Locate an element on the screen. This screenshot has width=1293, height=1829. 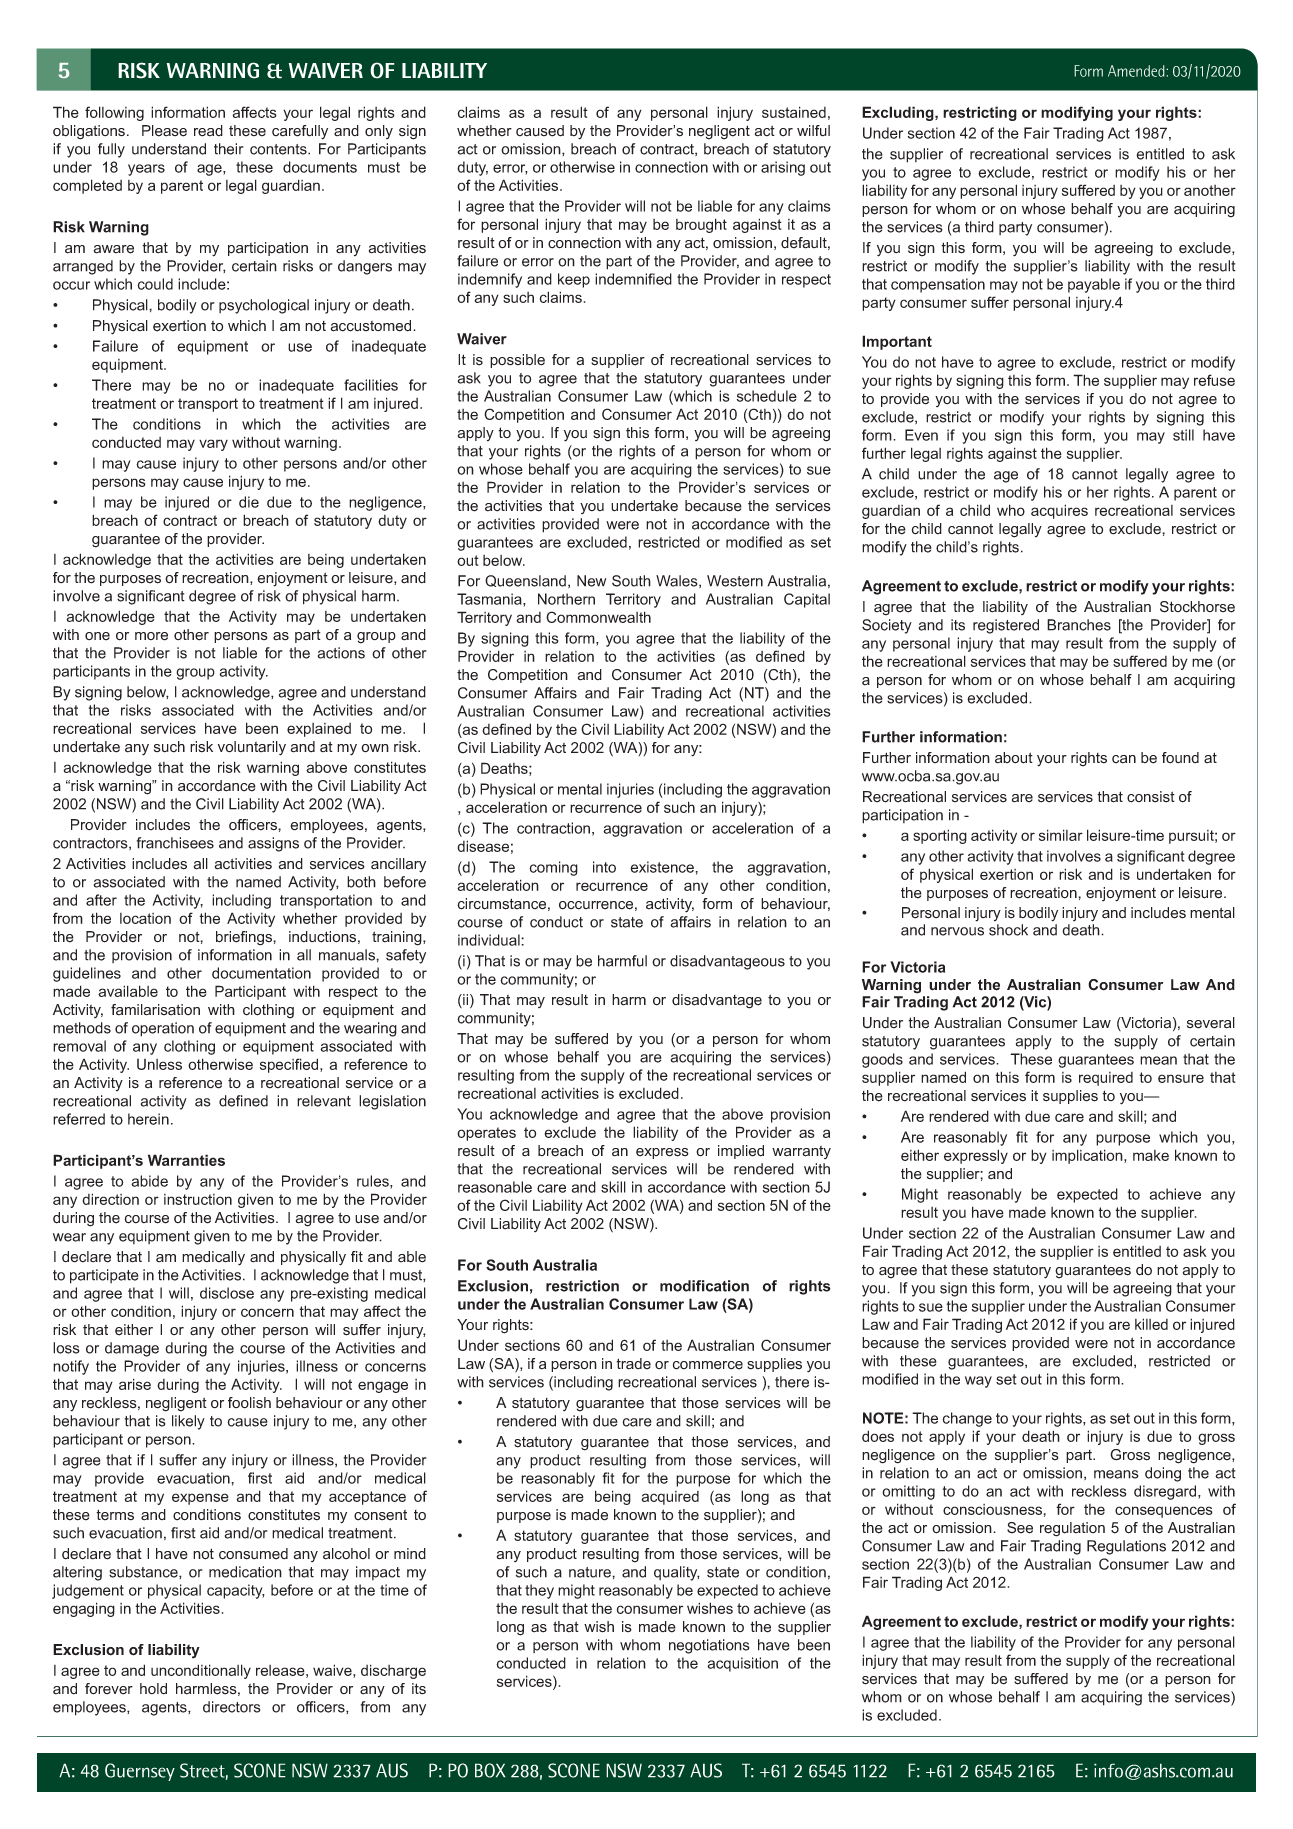
directors is located at coordinates (232, 1707).
